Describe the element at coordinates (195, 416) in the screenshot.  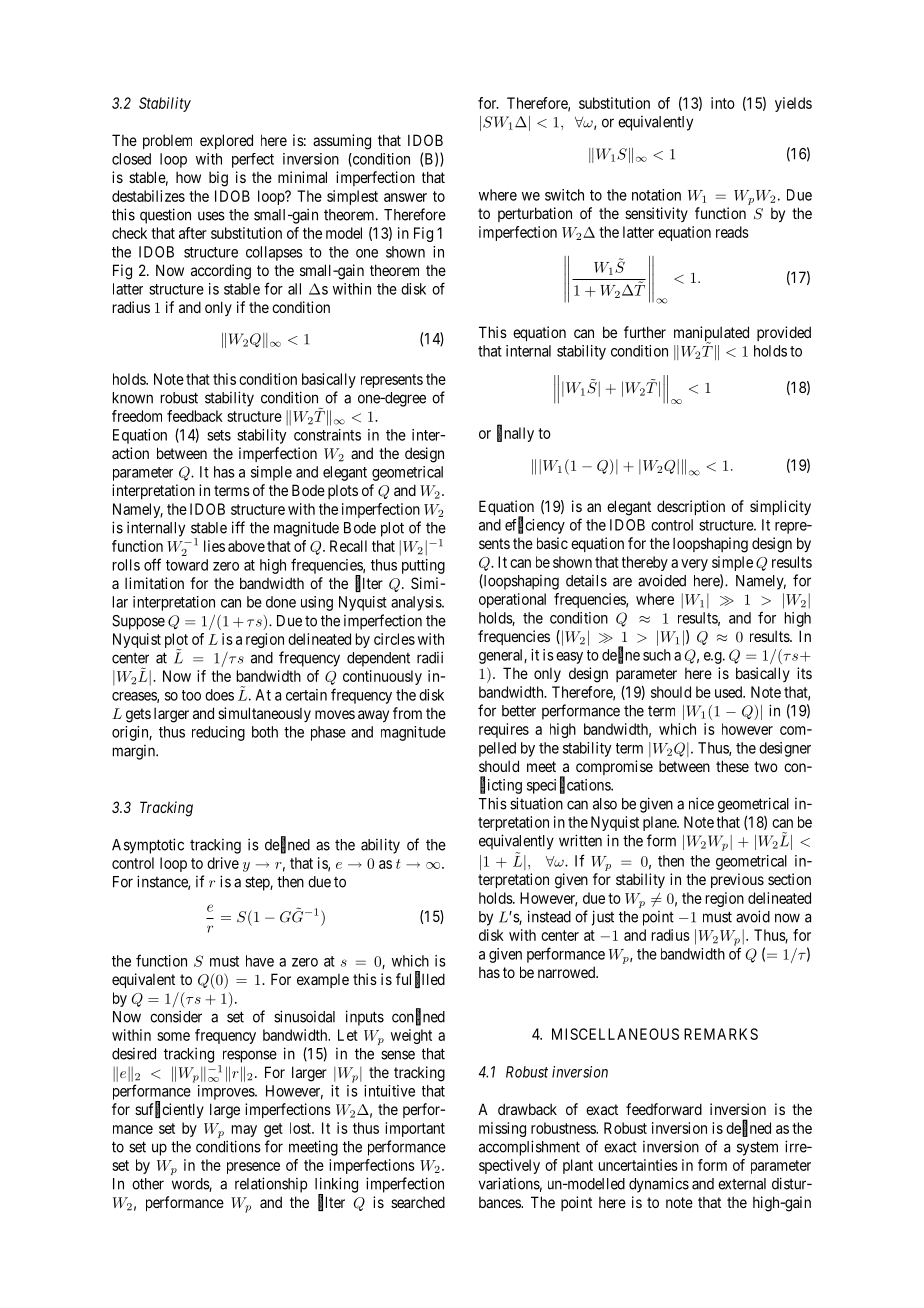
I see `feedback` at that location.
